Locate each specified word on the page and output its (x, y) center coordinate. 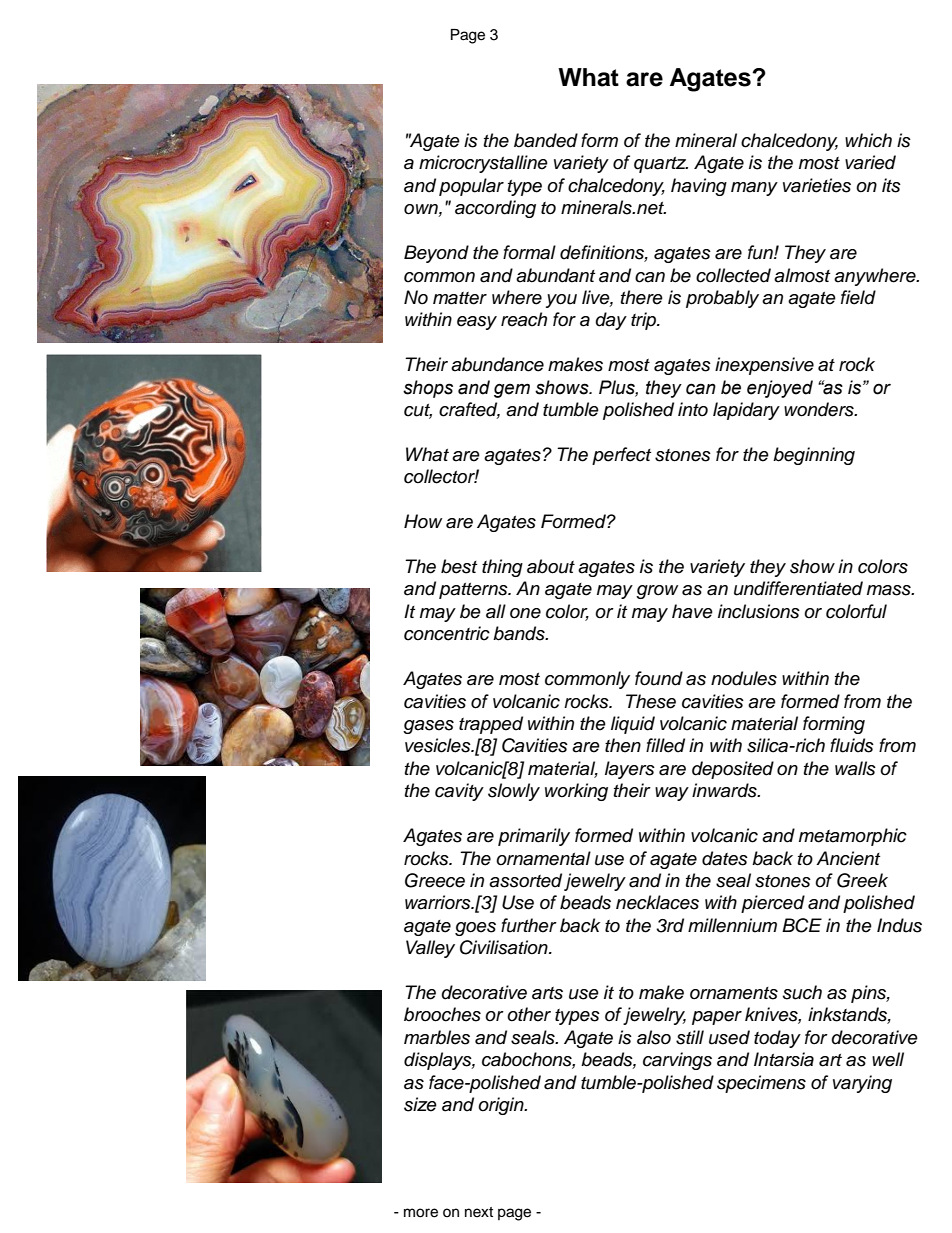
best (459, 566)
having (699, 187)
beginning (814, 456)
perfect (621, 456)
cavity (459, 792)
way (672, 794)
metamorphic (853, 837)
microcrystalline (483, 164)
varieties (817, 185)
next (479, 1212)
